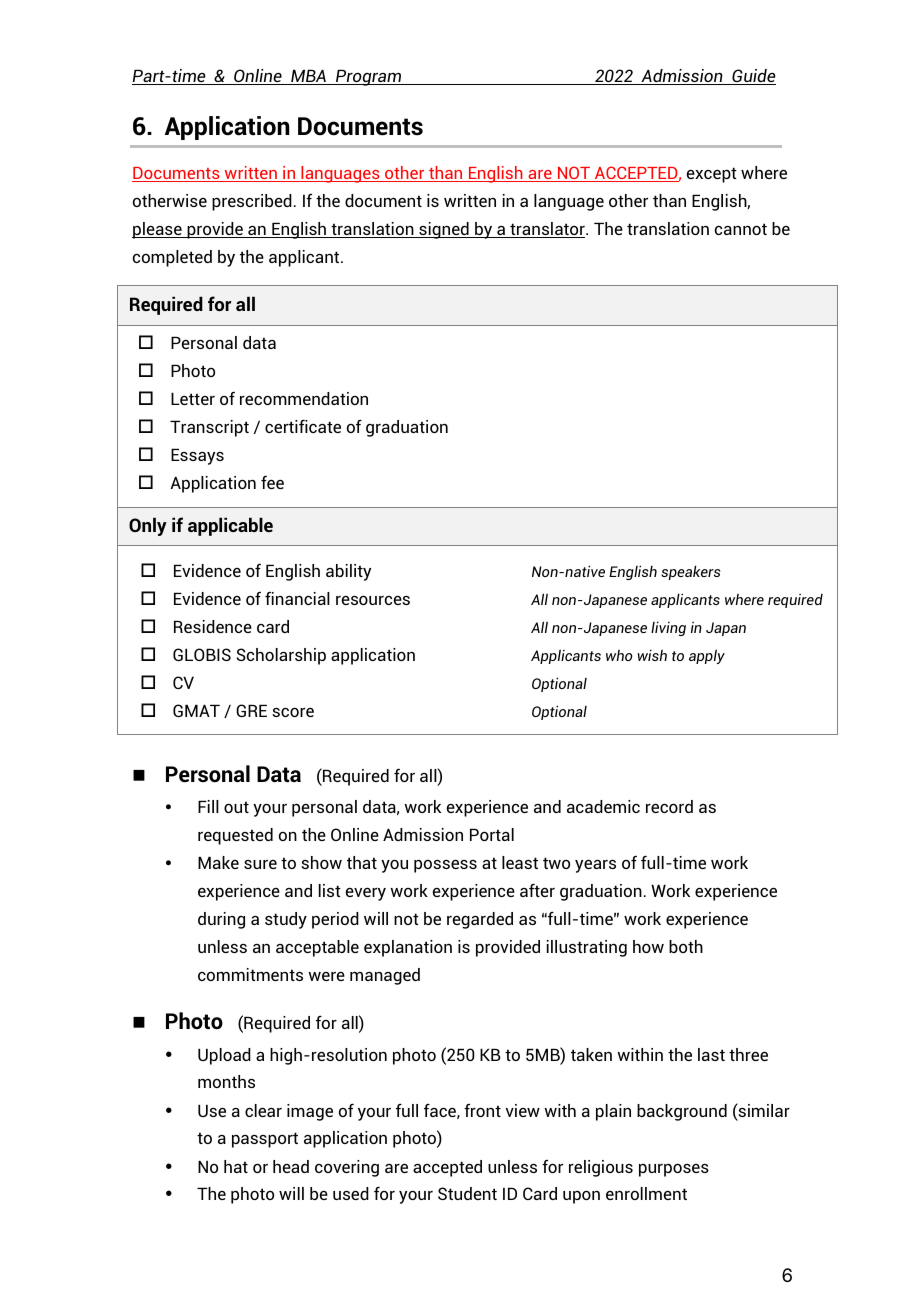 This document has height=1308, width=924. I want to click on except, so click(712, 175).
